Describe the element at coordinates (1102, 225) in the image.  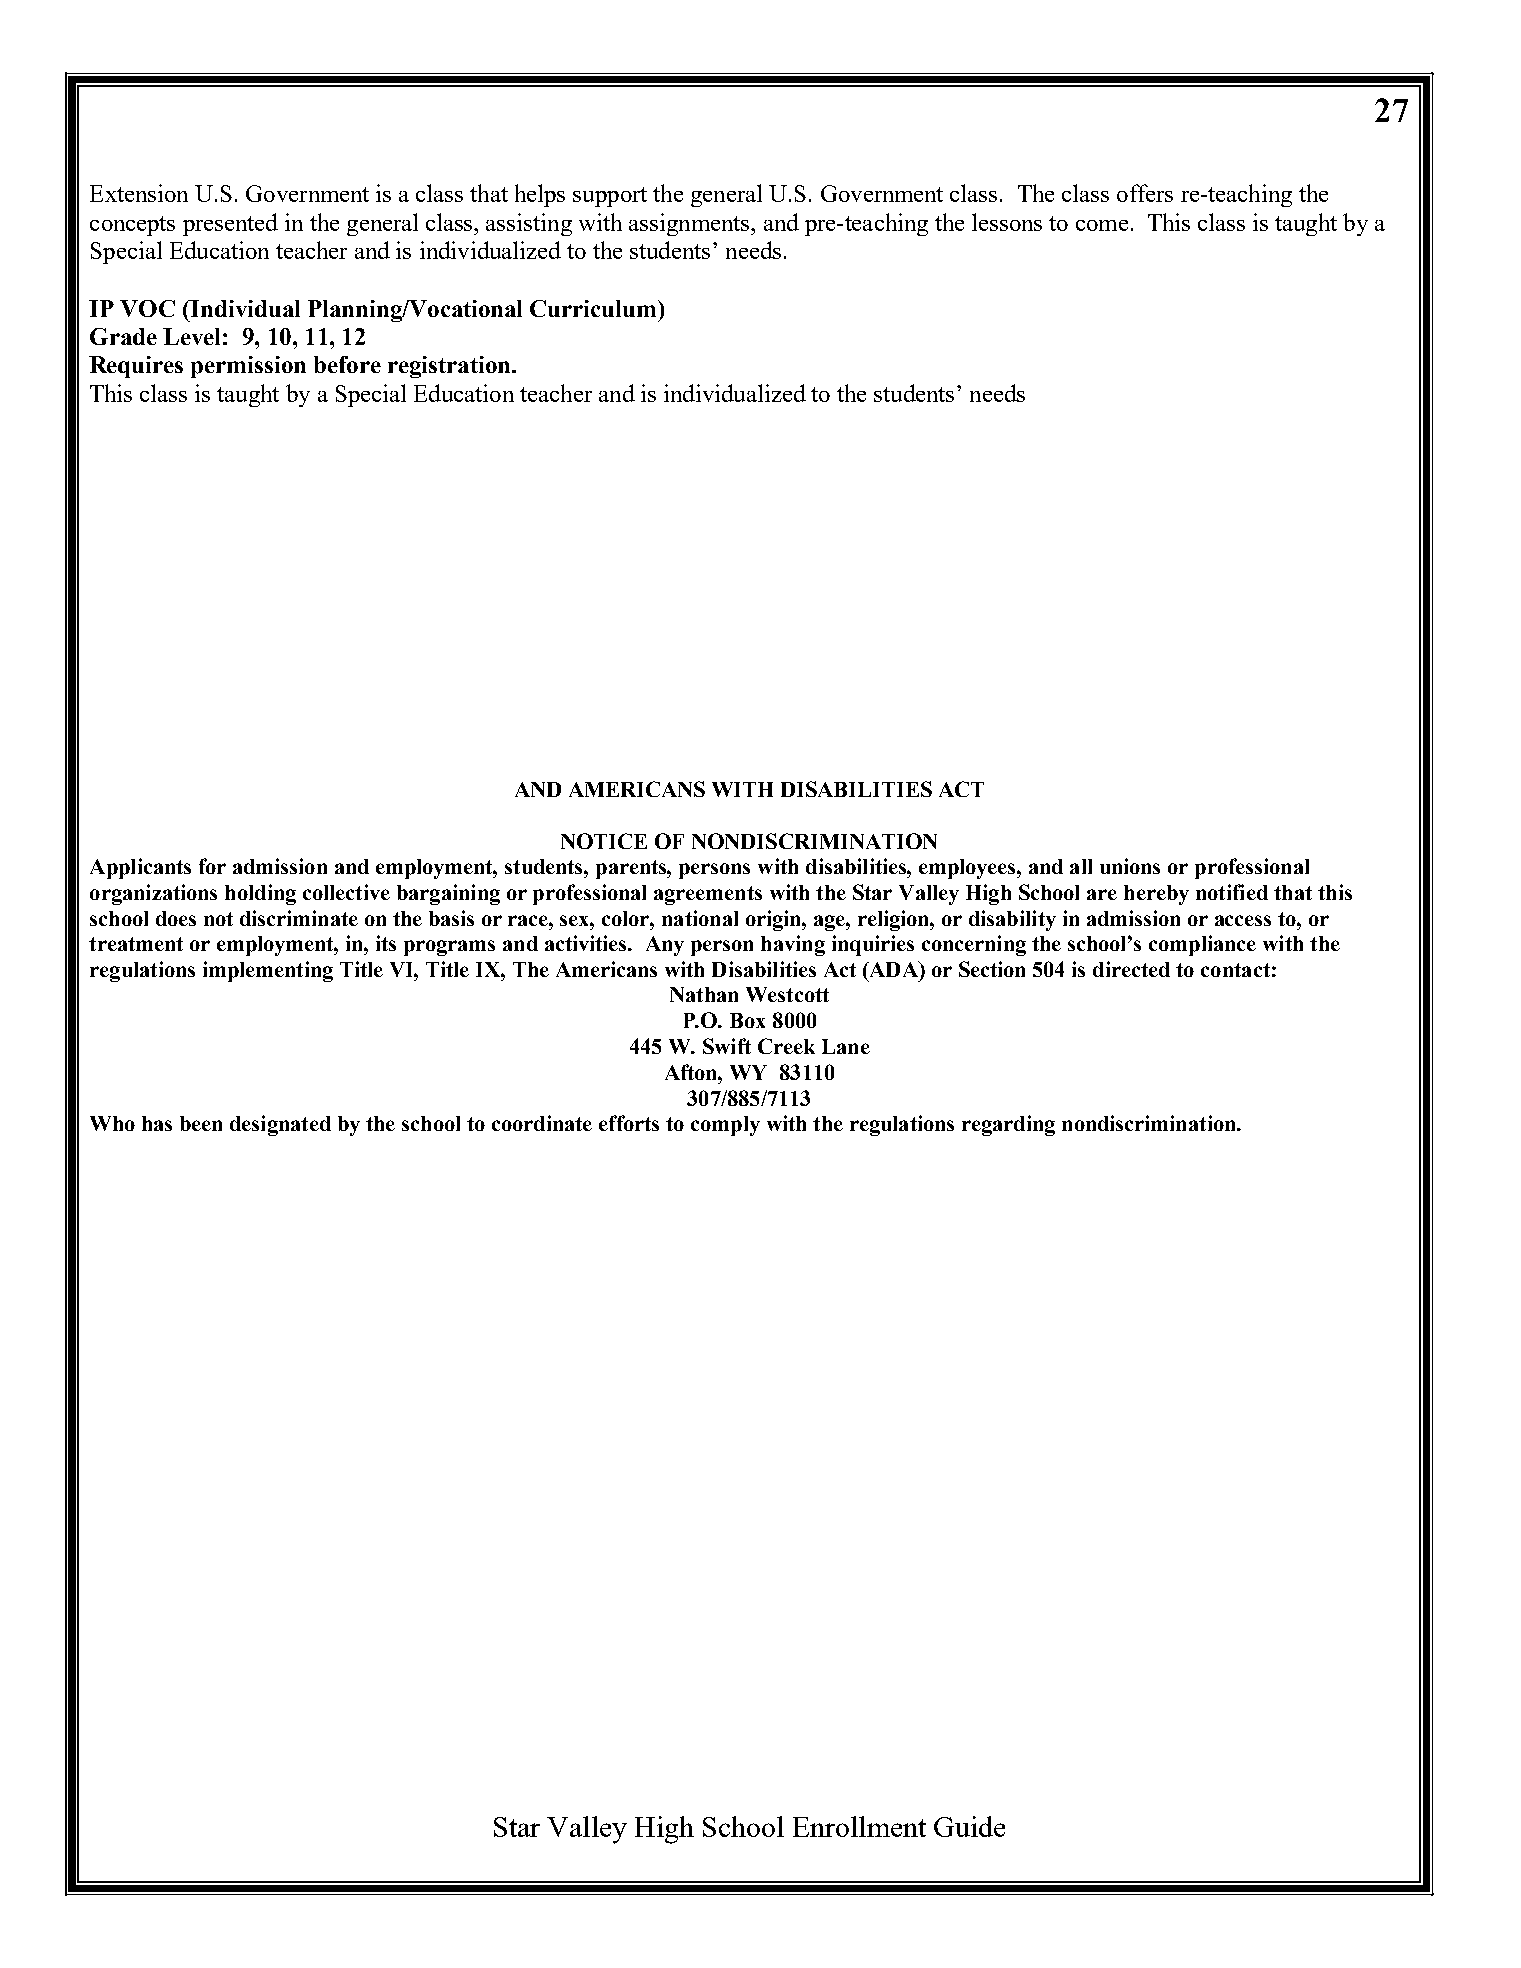
I see `come` at that location.
